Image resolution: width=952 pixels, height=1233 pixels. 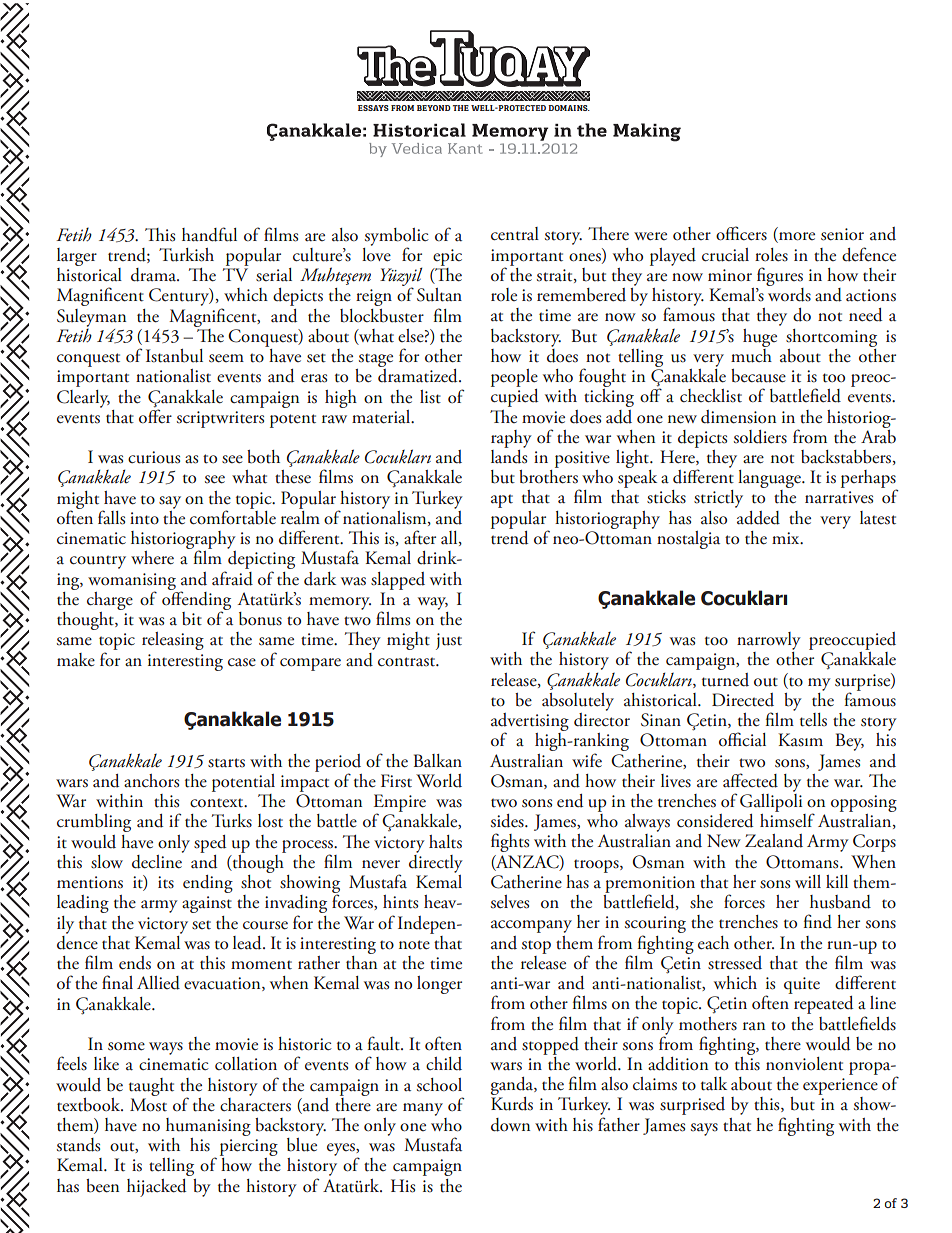 What do you see at coordinates (218, 803) in the page?
I see `context` at bounding box center [218, 803].
